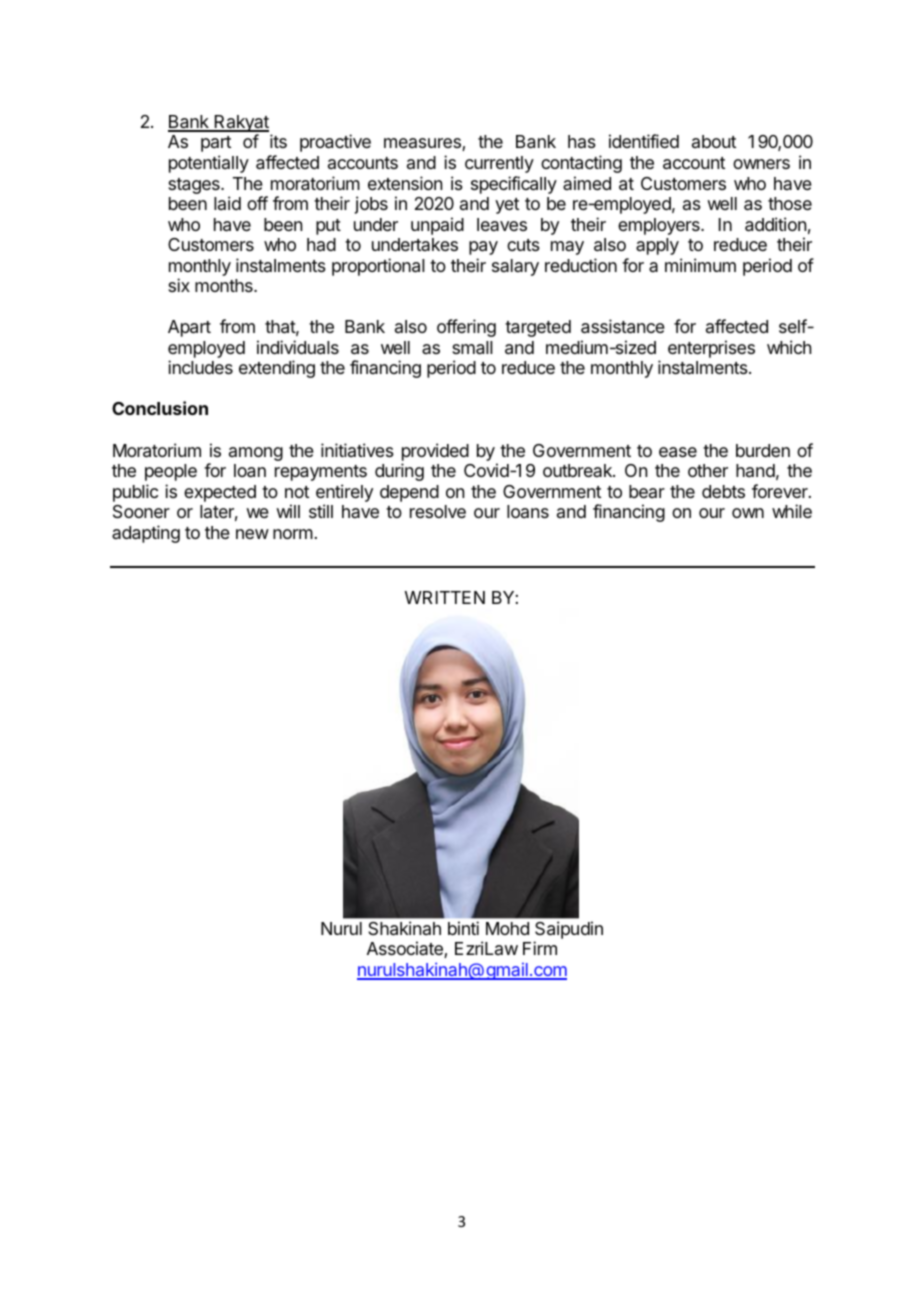 This image has width=924, height=1308. Describe the element at coordinates (209, 164) in the image. I see `potentially` at that location.
